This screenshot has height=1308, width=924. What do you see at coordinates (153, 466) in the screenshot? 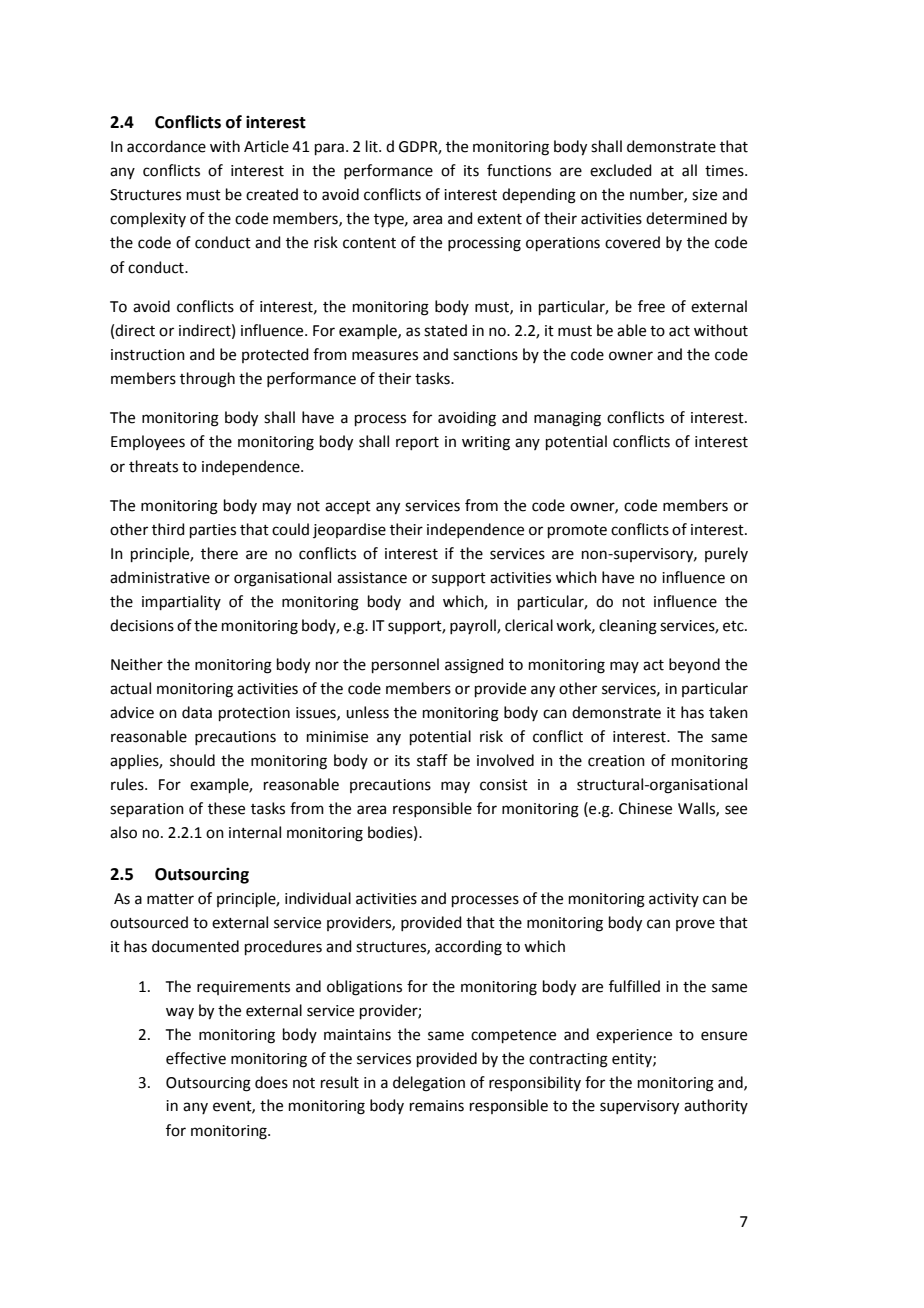
I see `threats` at bounding box center [153, 466].
